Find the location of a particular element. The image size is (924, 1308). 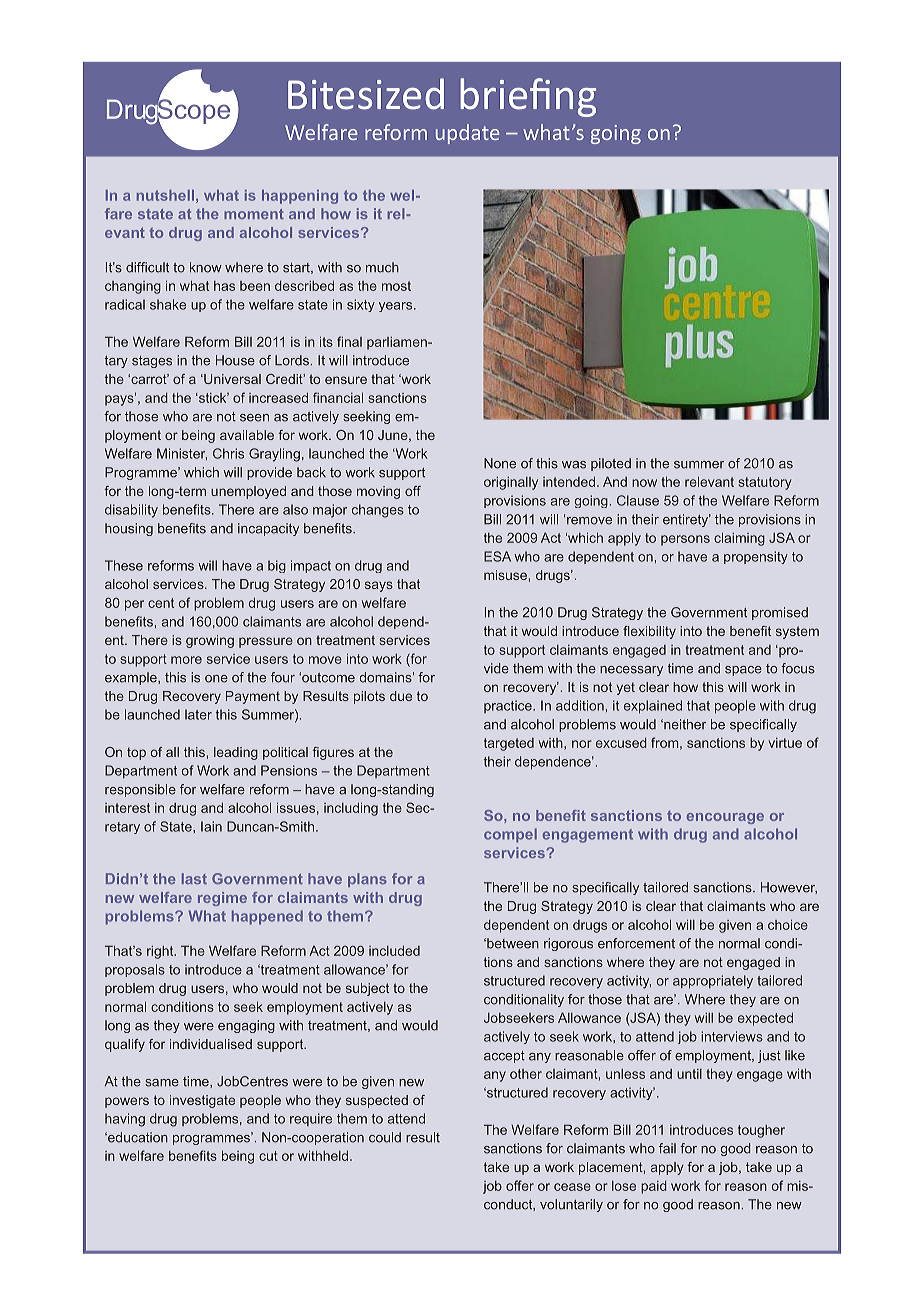

space is located at coordinates (743, 671).
